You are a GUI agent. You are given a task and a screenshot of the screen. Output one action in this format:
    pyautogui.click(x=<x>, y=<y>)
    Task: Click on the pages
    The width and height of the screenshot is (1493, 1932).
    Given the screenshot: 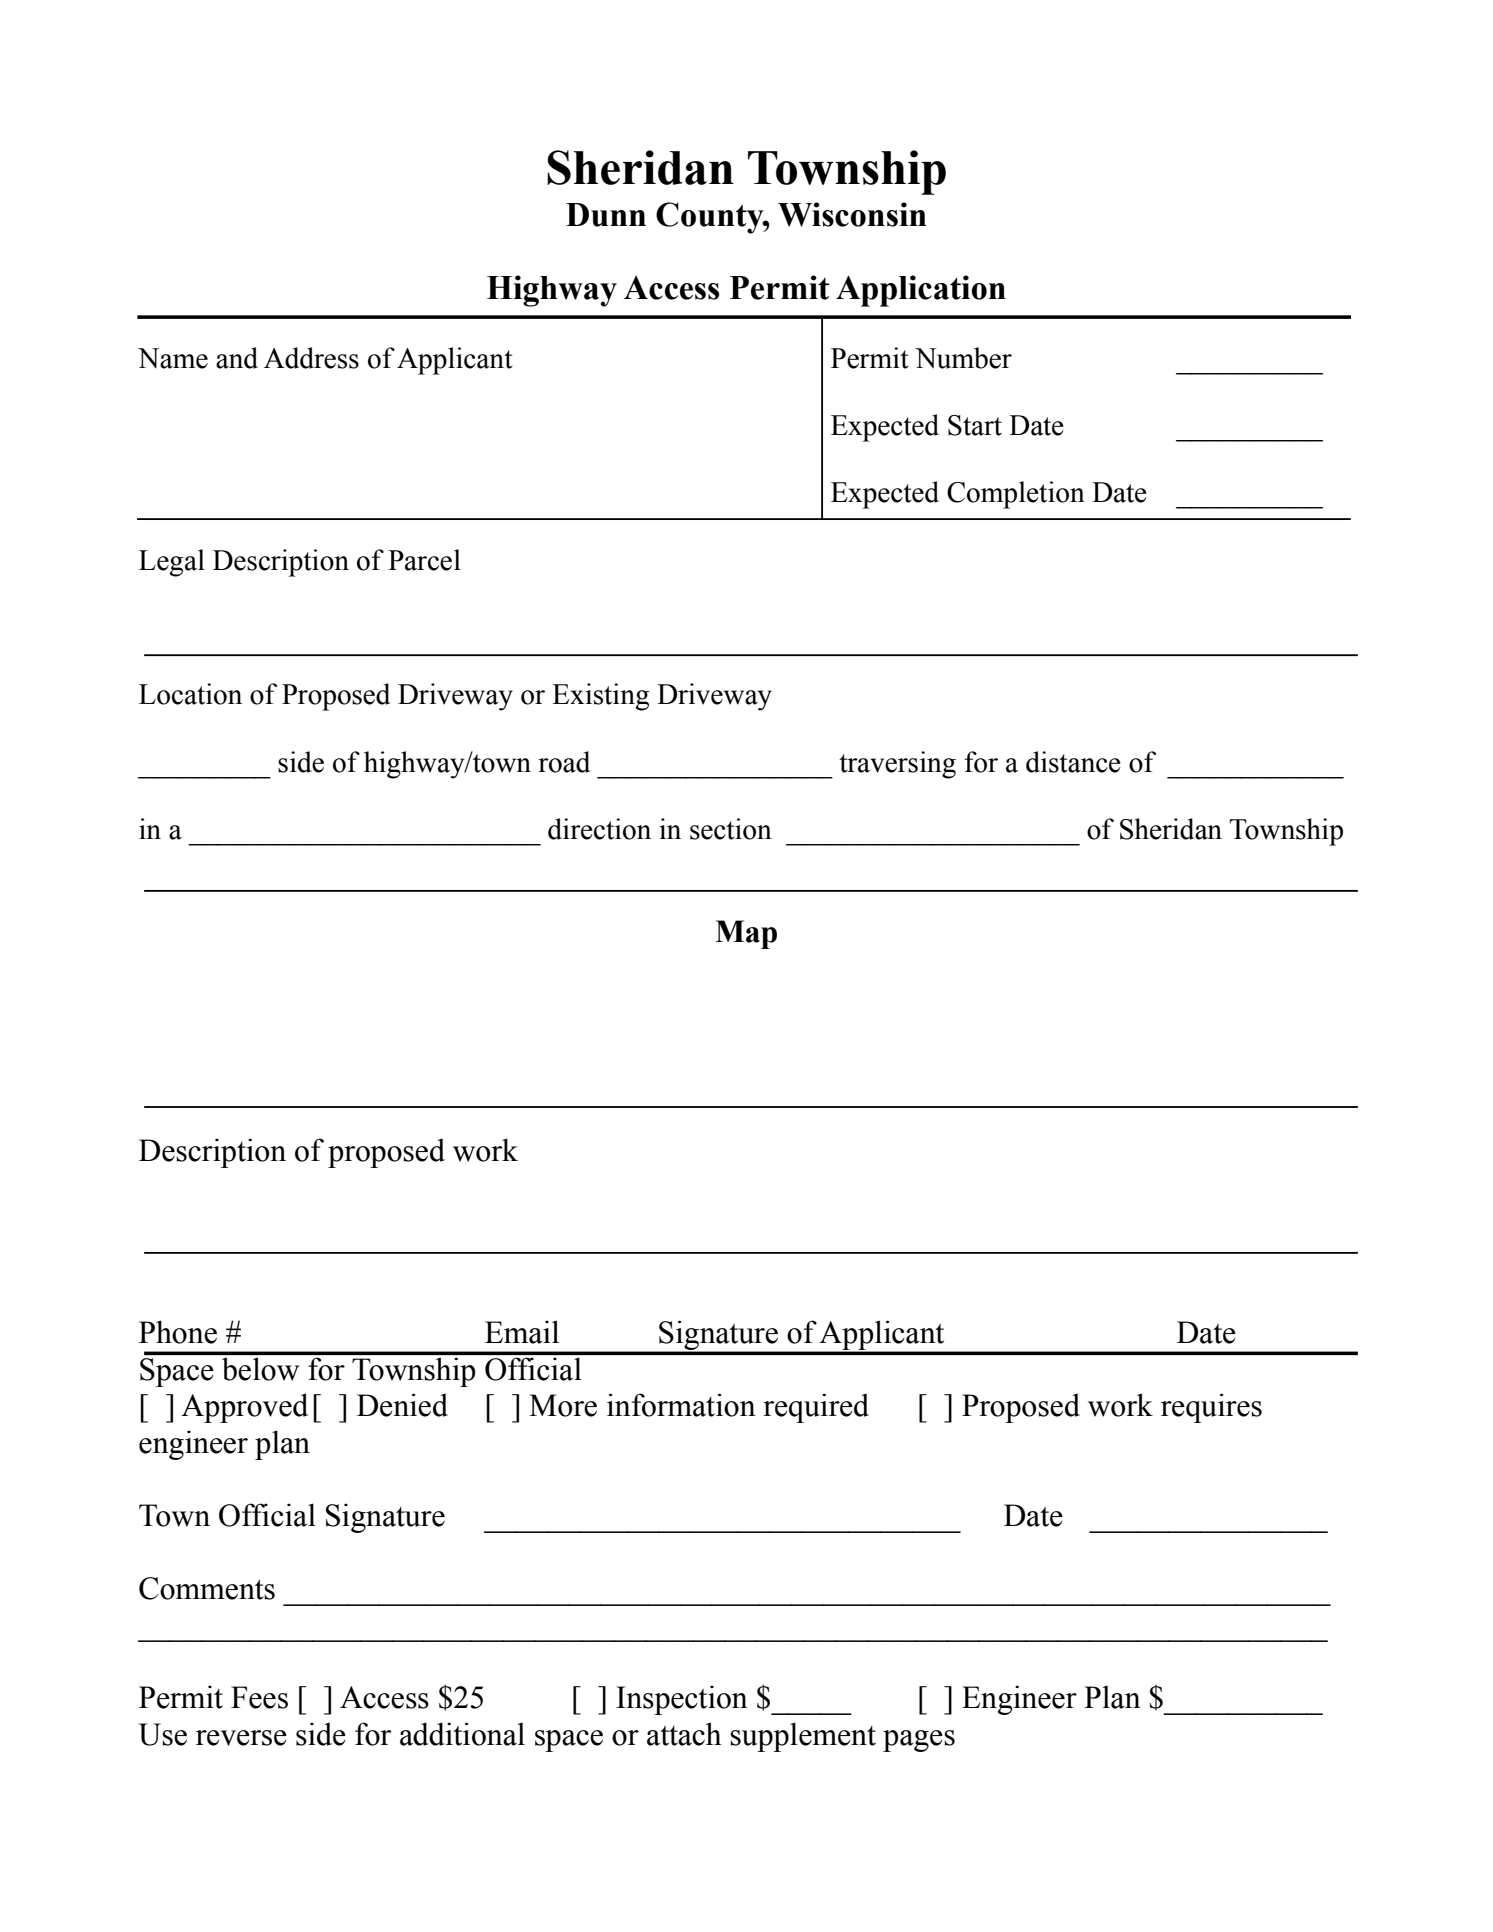 What is the action you would take?
    pyautogui.click(x=919, y=1741)
